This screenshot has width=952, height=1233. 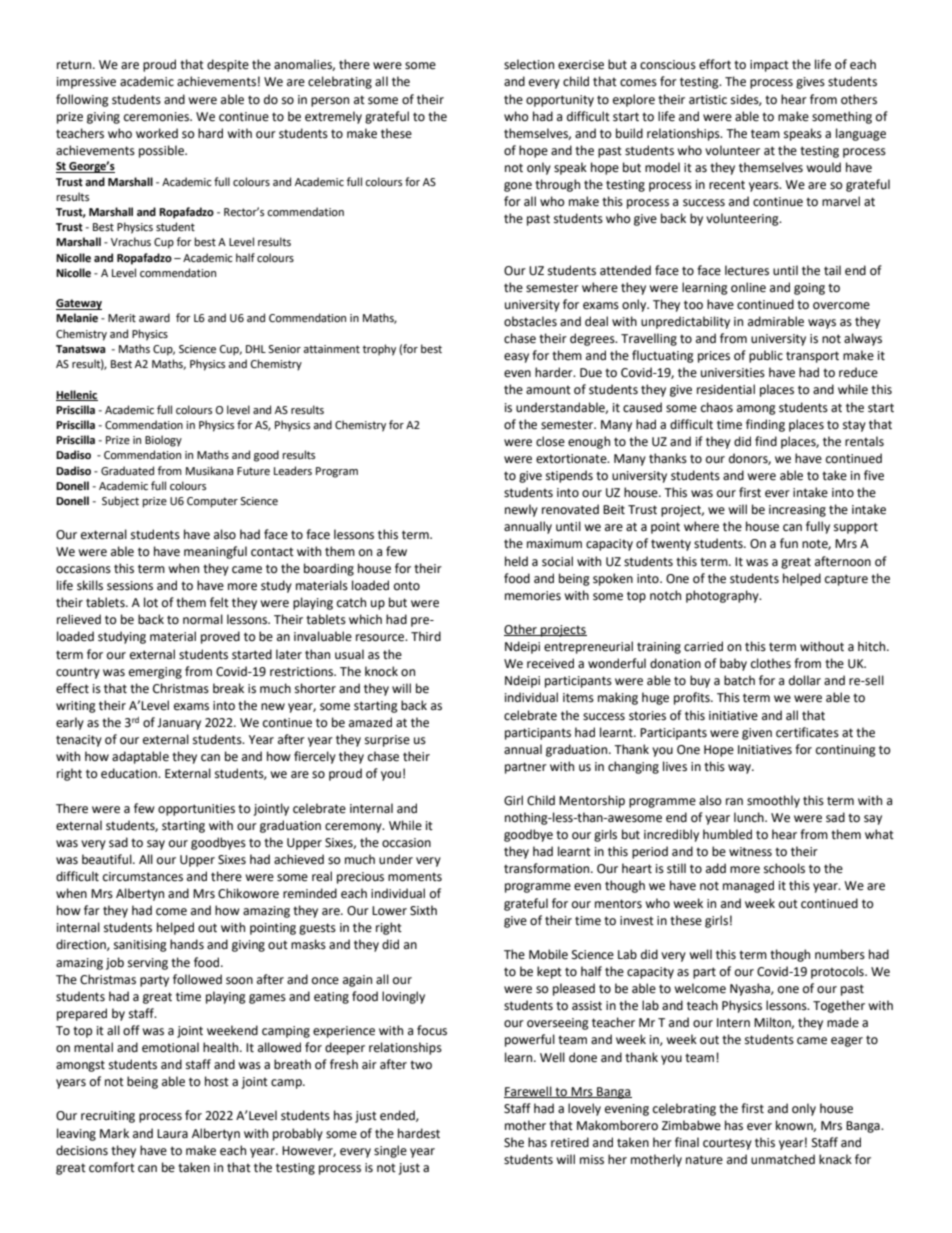 What do you see at coordinates (163, 441) in the screenshot?
I see `Biology` at bounding box center [163, 441].
